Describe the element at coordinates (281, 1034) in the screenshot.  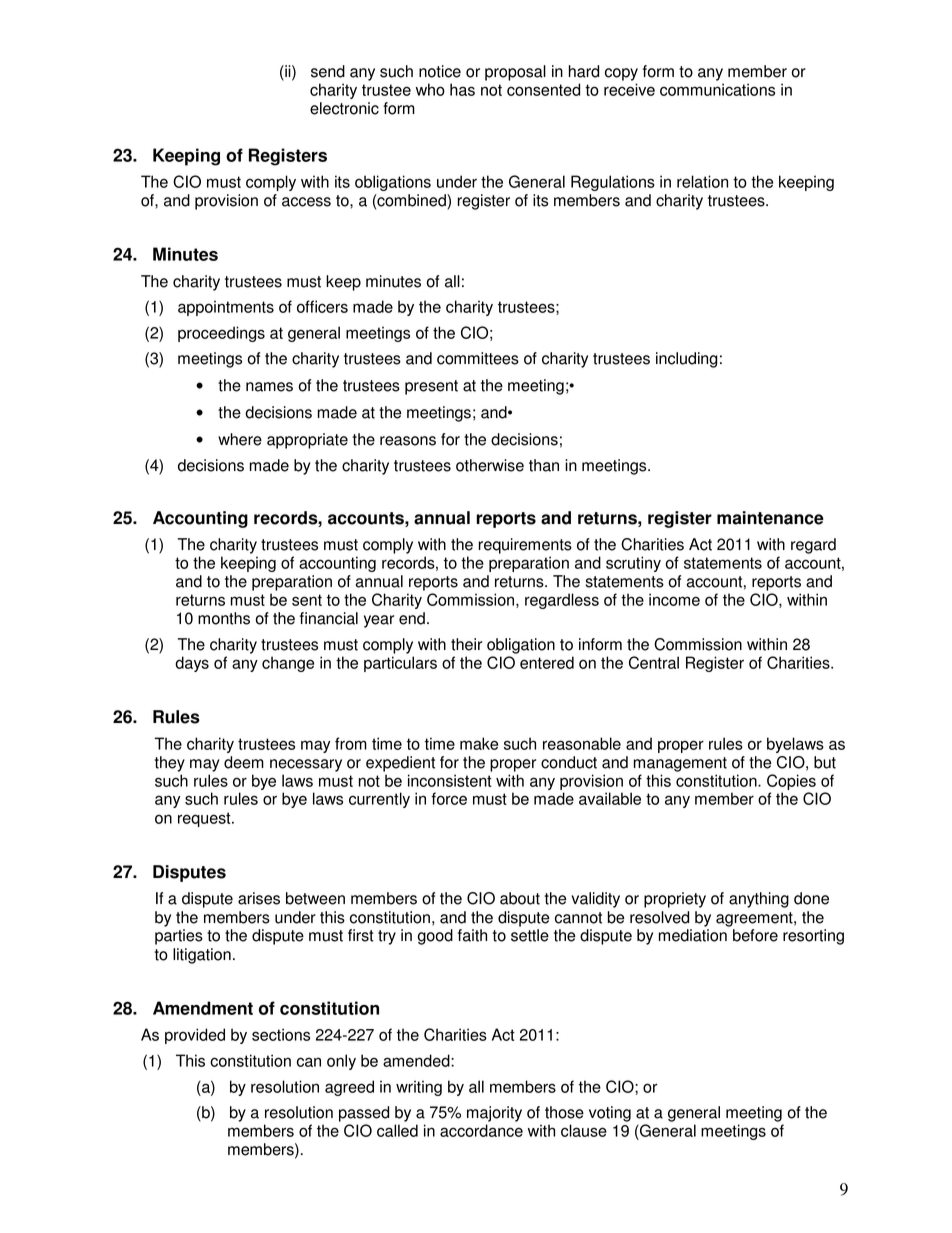
I see `sections` at that location.
